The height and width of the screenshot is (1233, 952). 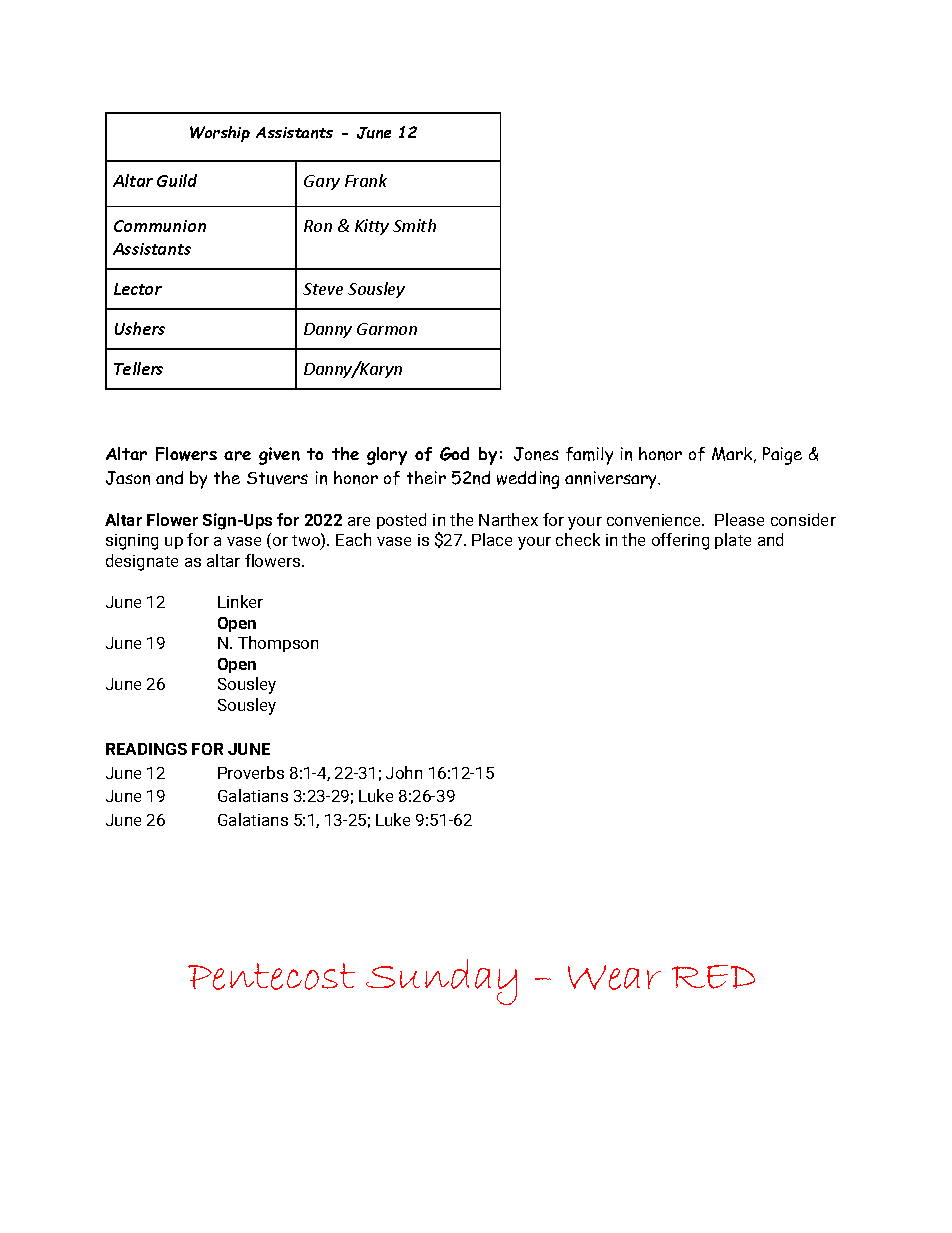 I want to click on Smith, so click(x=414, y=225).
